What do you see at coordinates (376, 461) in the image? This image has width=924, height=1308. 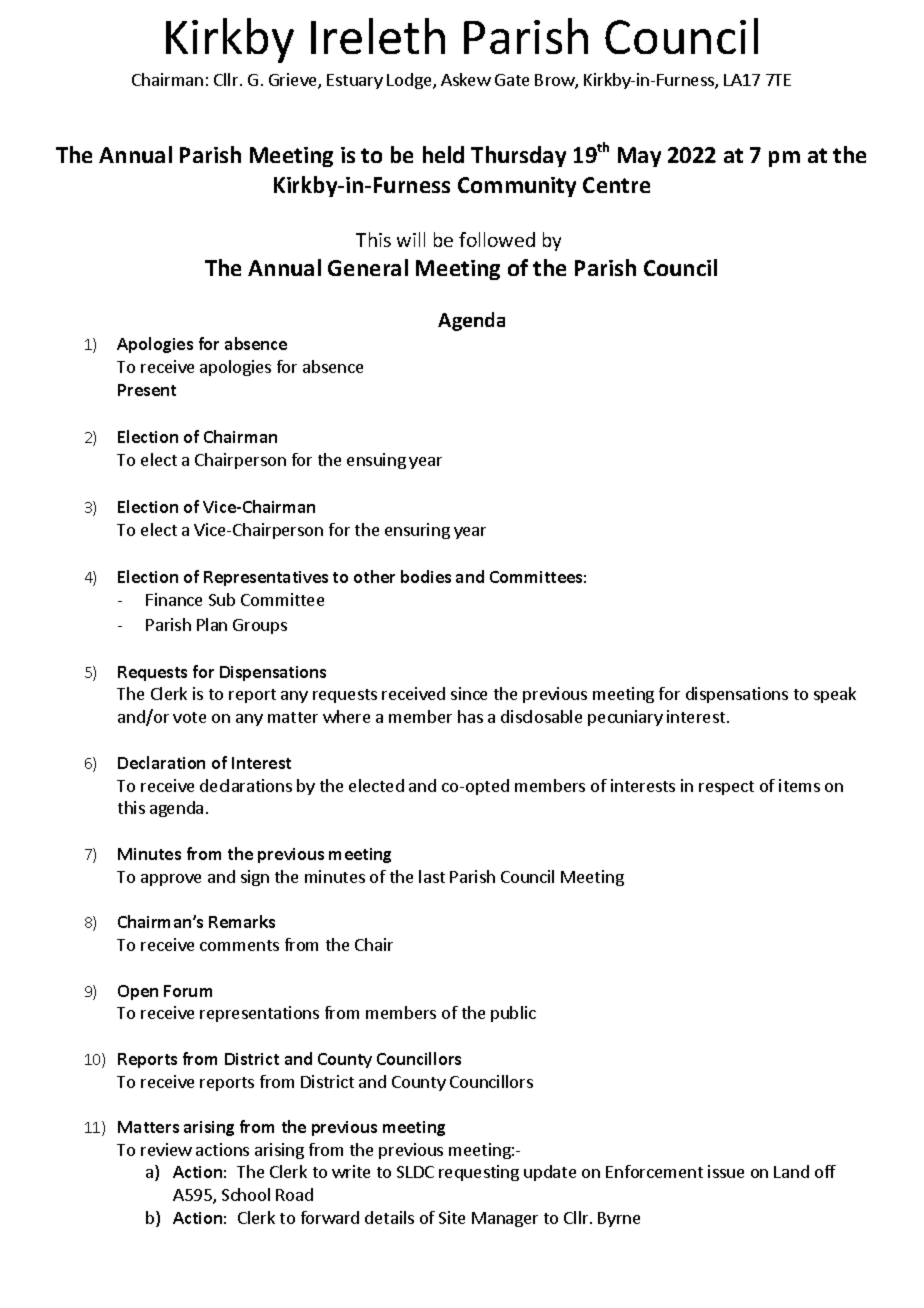 I see `ensuing` at bounding box center [376, 461].
